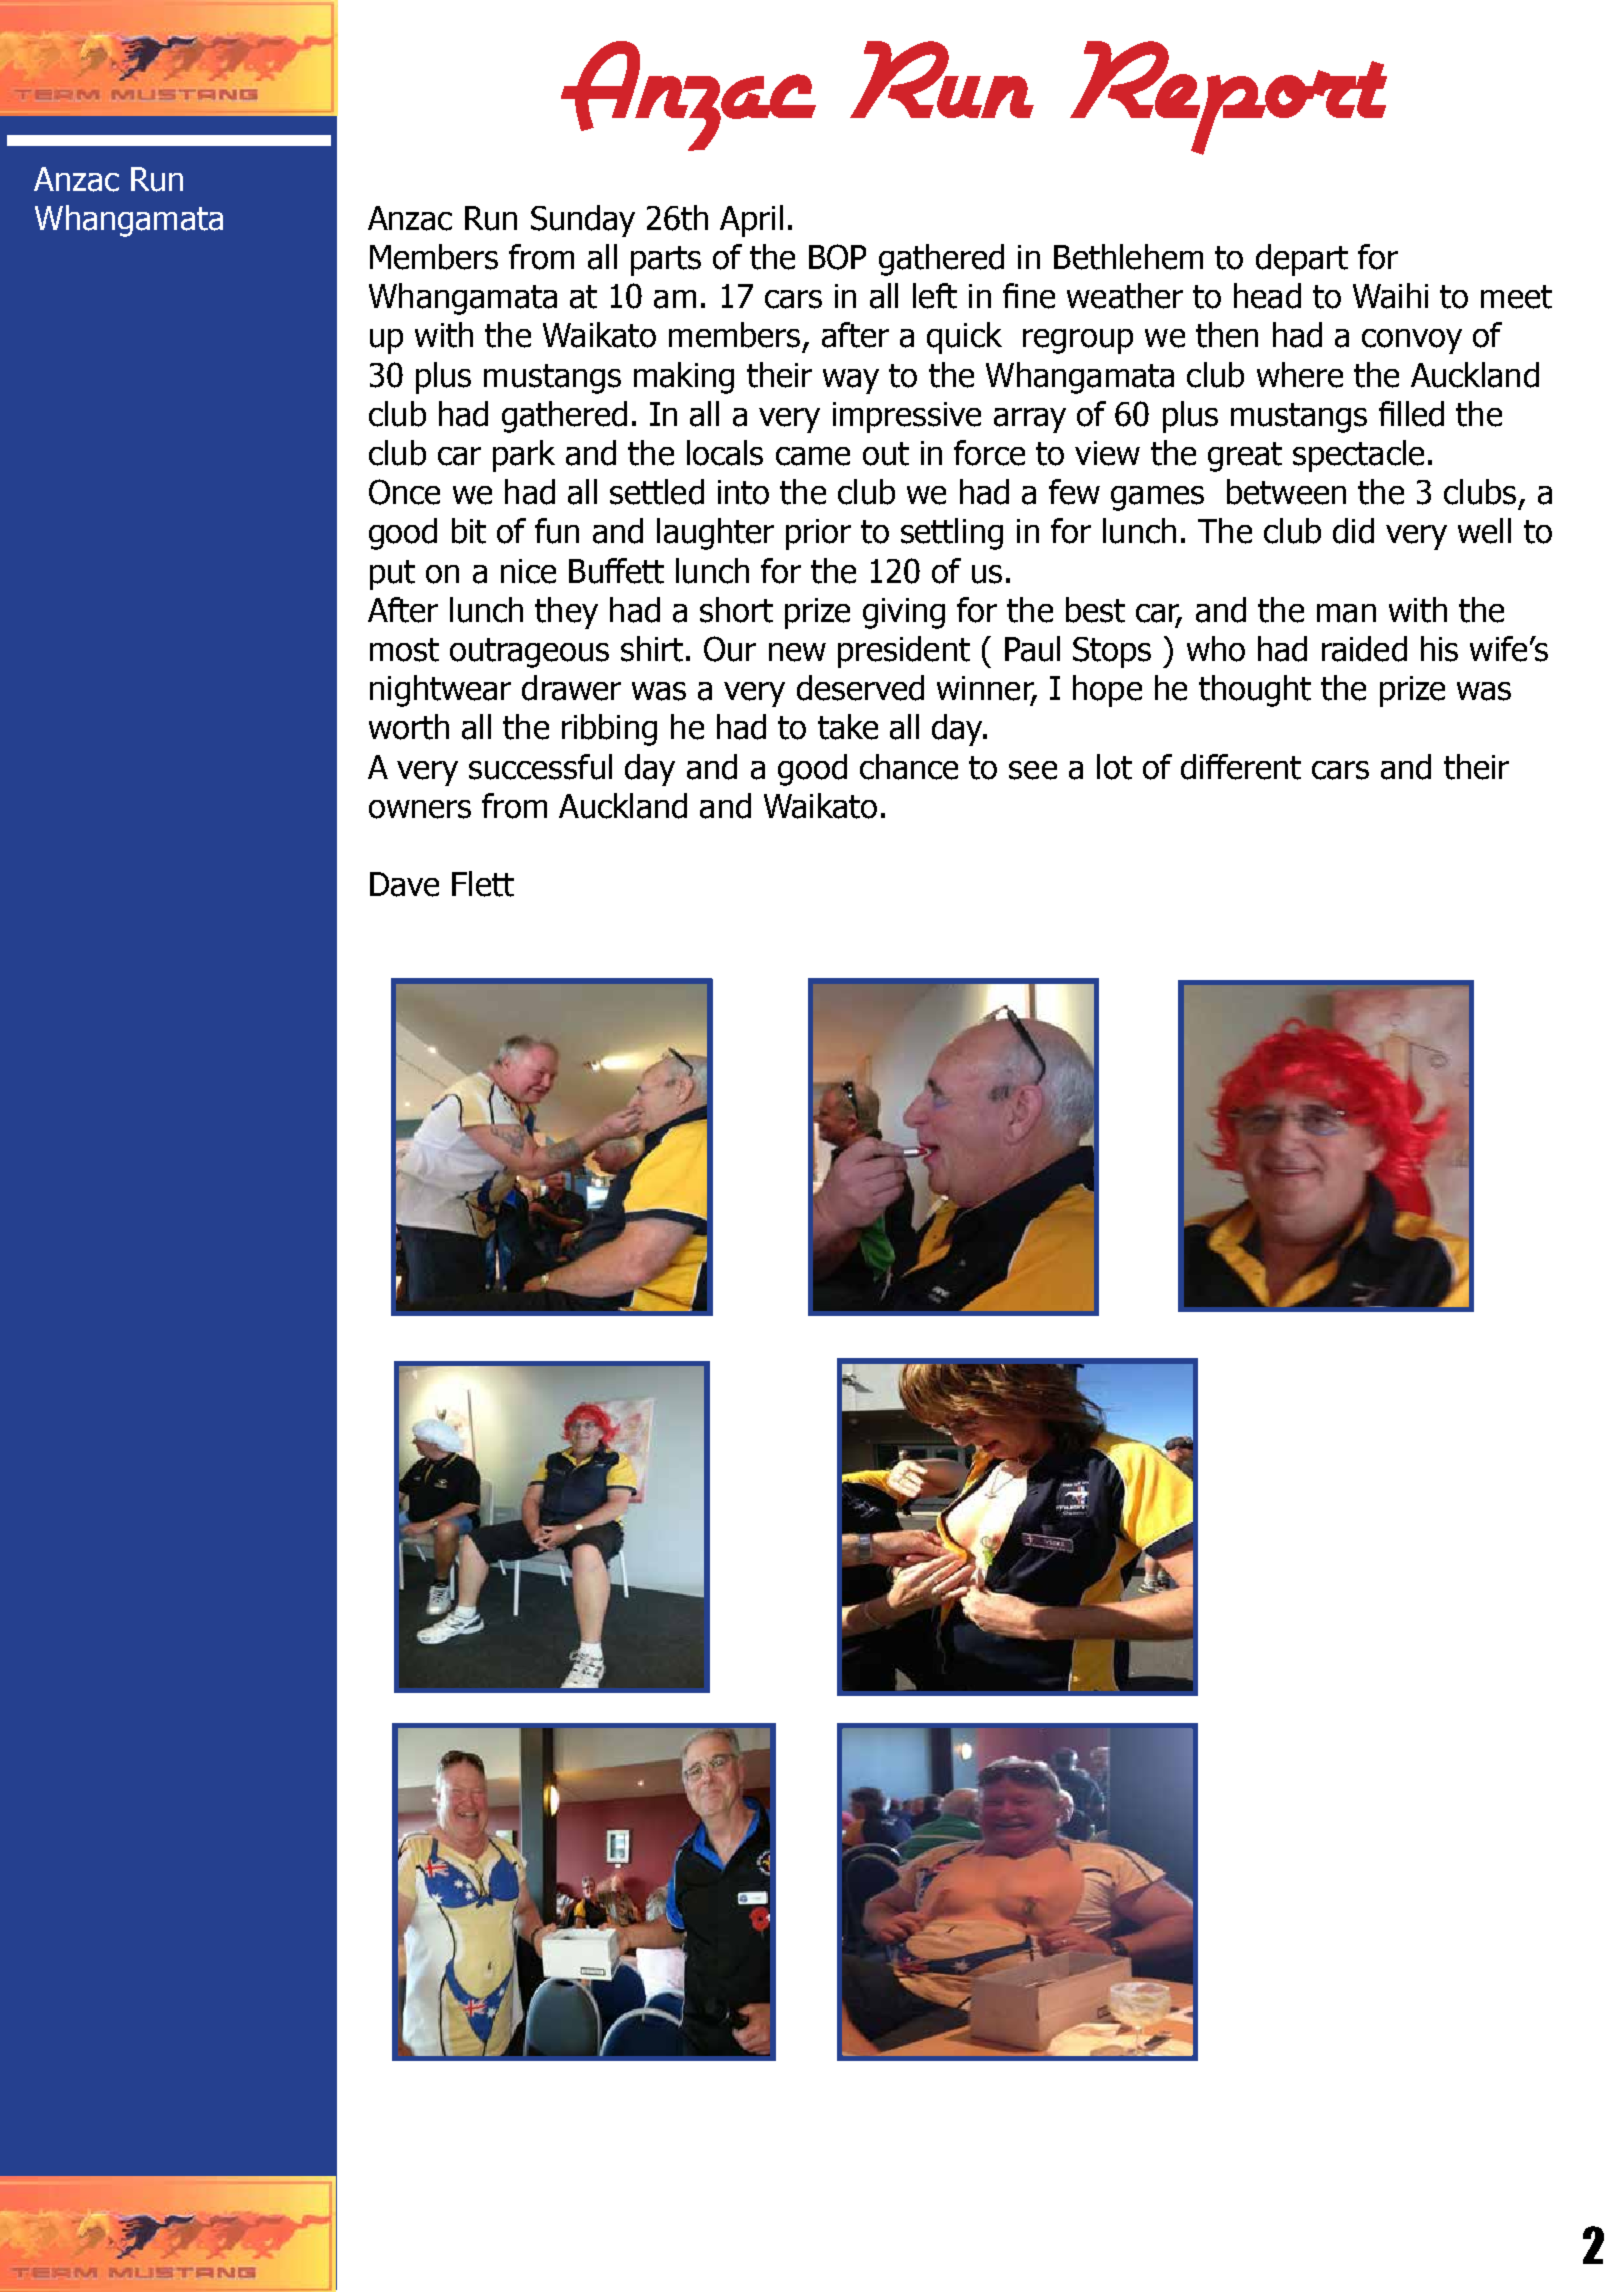  What do you see at coordinates (571, 688) in the screenshot?
I see `drawer` at bounding box center [571, 688].
